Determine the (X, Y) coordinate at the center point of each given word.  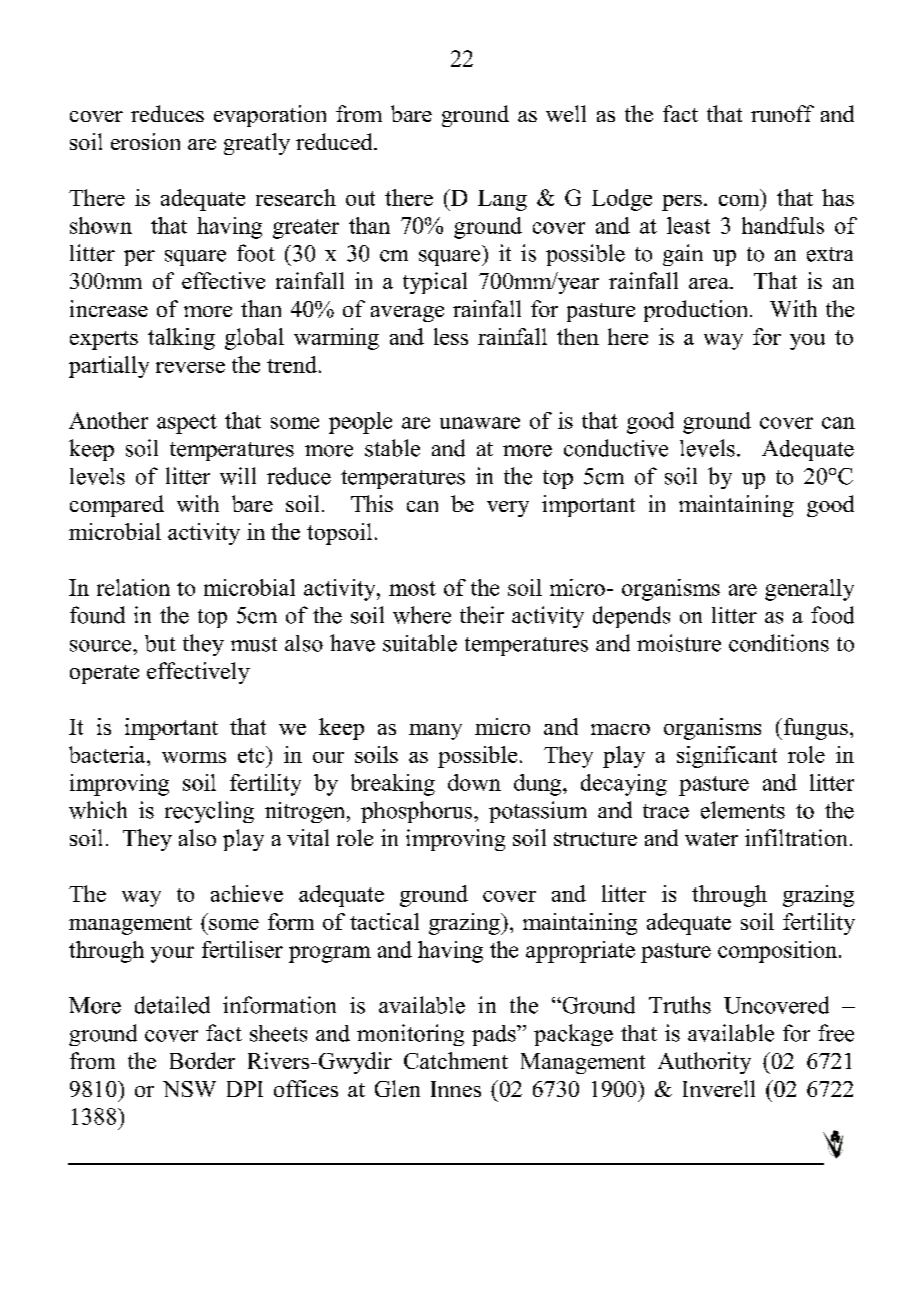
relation (133, 587)
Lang (502, 200)
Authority (704, 1063)
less (451, 336)
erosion (145, 141)
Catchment (456, 1060)
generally (809, 590)
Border (202, 1060)
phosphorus (418, 812)
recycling (209, 812)
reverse (190, 367)
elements (743, 810)
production (697, 311)
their (482, 615)
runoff (782, 113)
